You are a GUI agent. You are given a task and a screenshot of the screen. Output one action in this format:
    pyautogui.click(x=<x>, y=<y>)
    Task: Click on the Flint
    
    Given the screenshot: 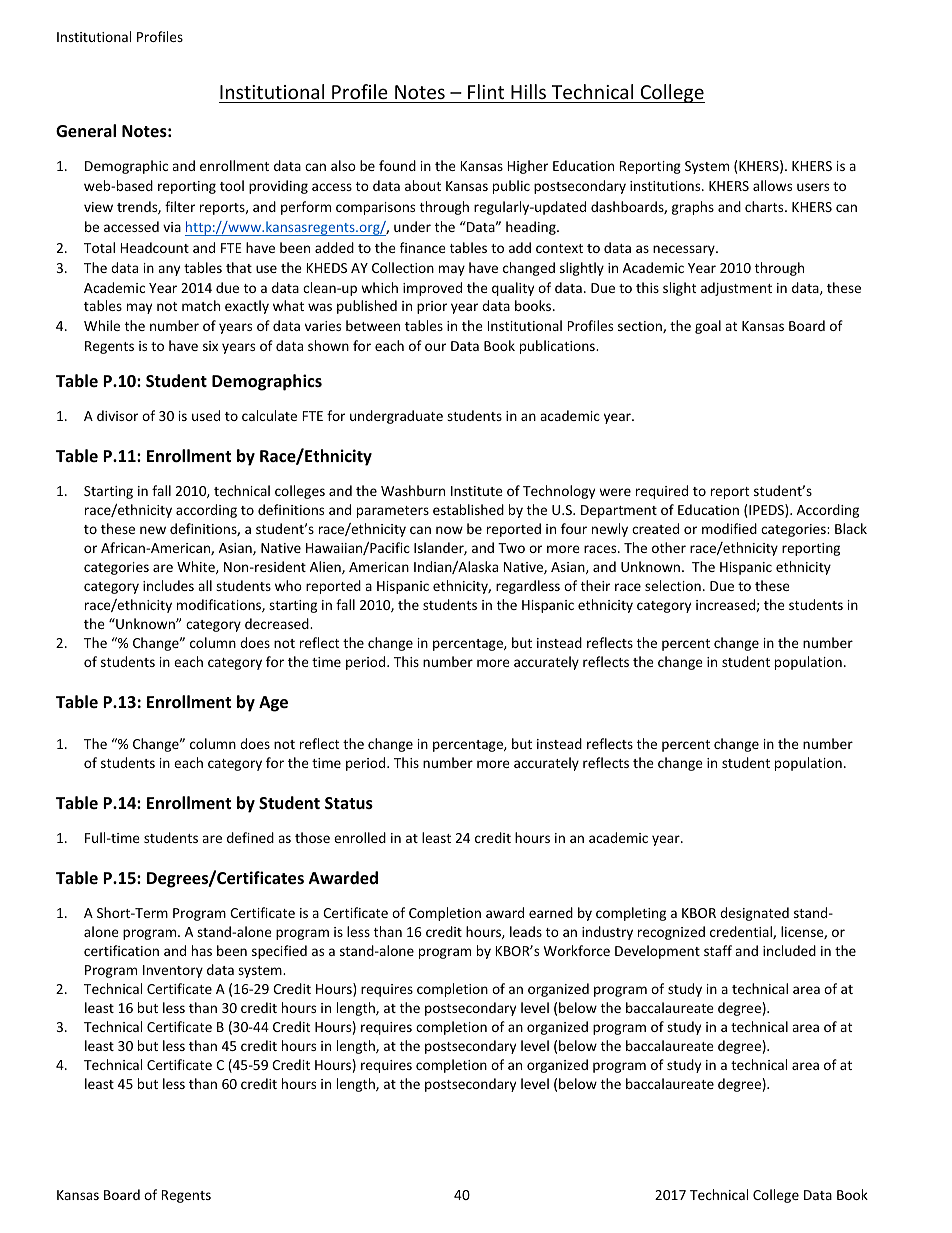 What is the action you would take?
    pyautogui.click(x=486, y=91)
